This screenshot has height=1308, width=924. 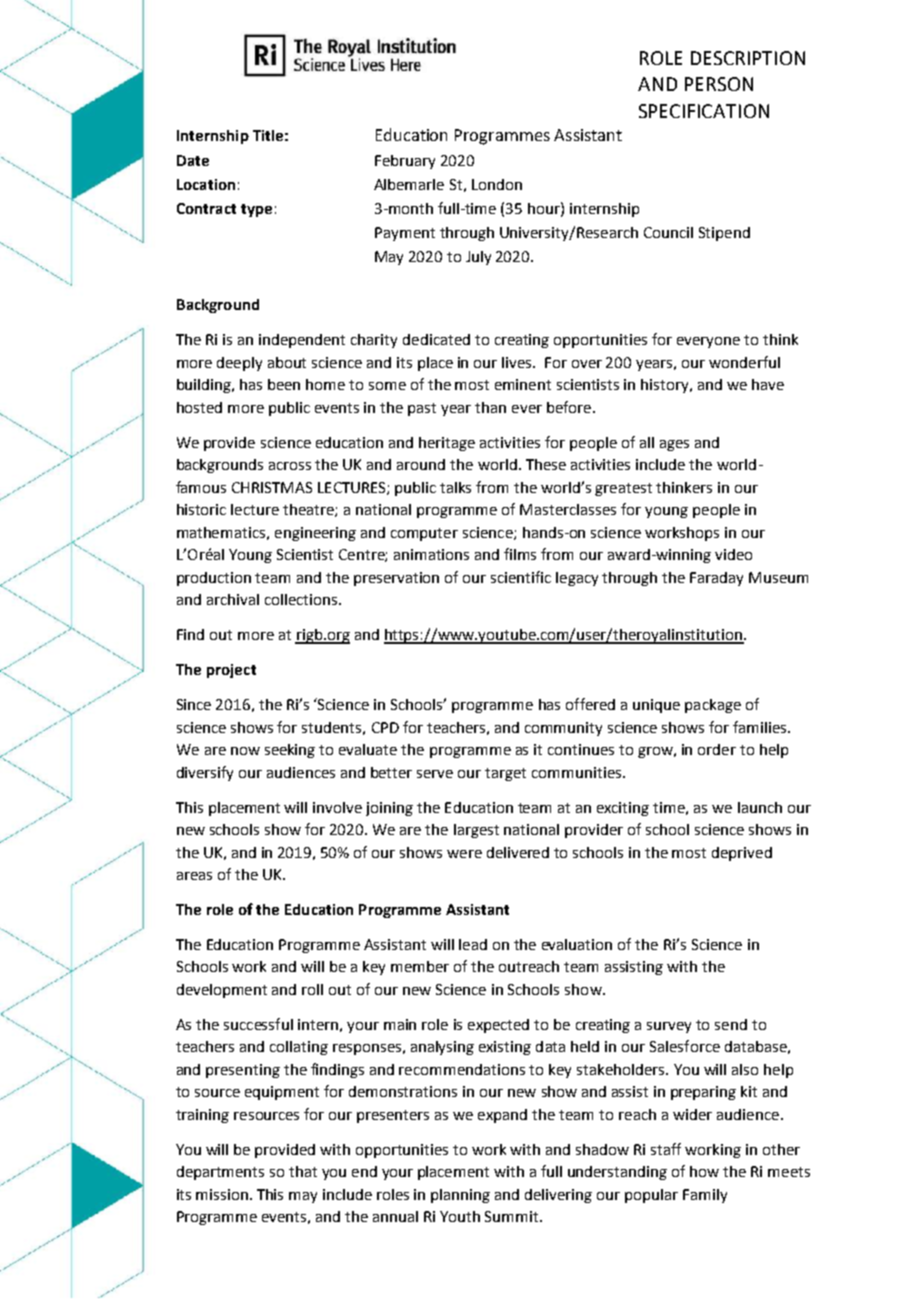 What do you see at coordinates (497, 184) in the screenshot?
I see `London` at bounding box center [497, 184].
